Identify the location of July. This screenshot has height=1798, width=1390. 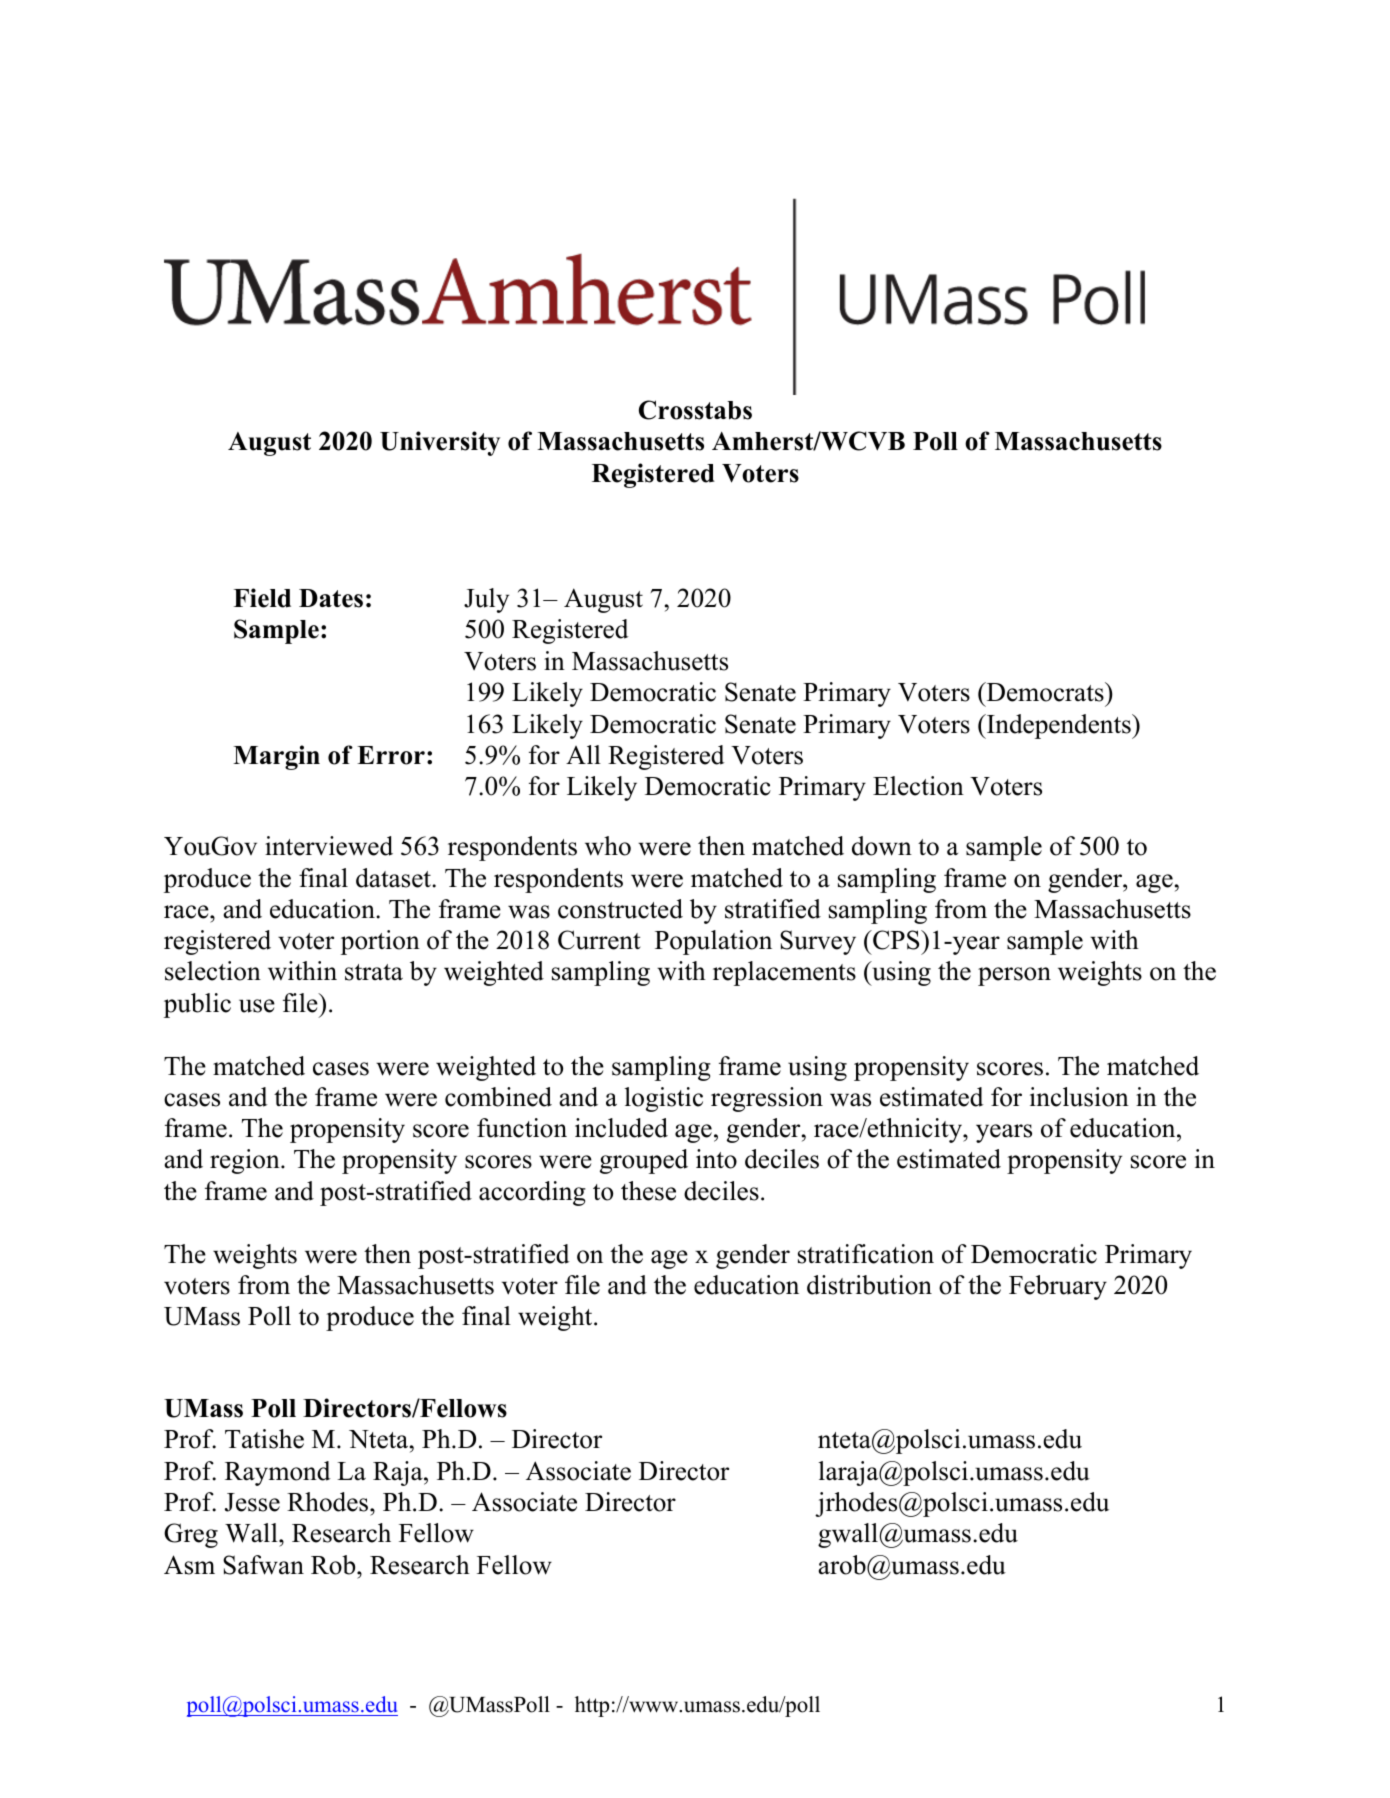
(486, 600).
